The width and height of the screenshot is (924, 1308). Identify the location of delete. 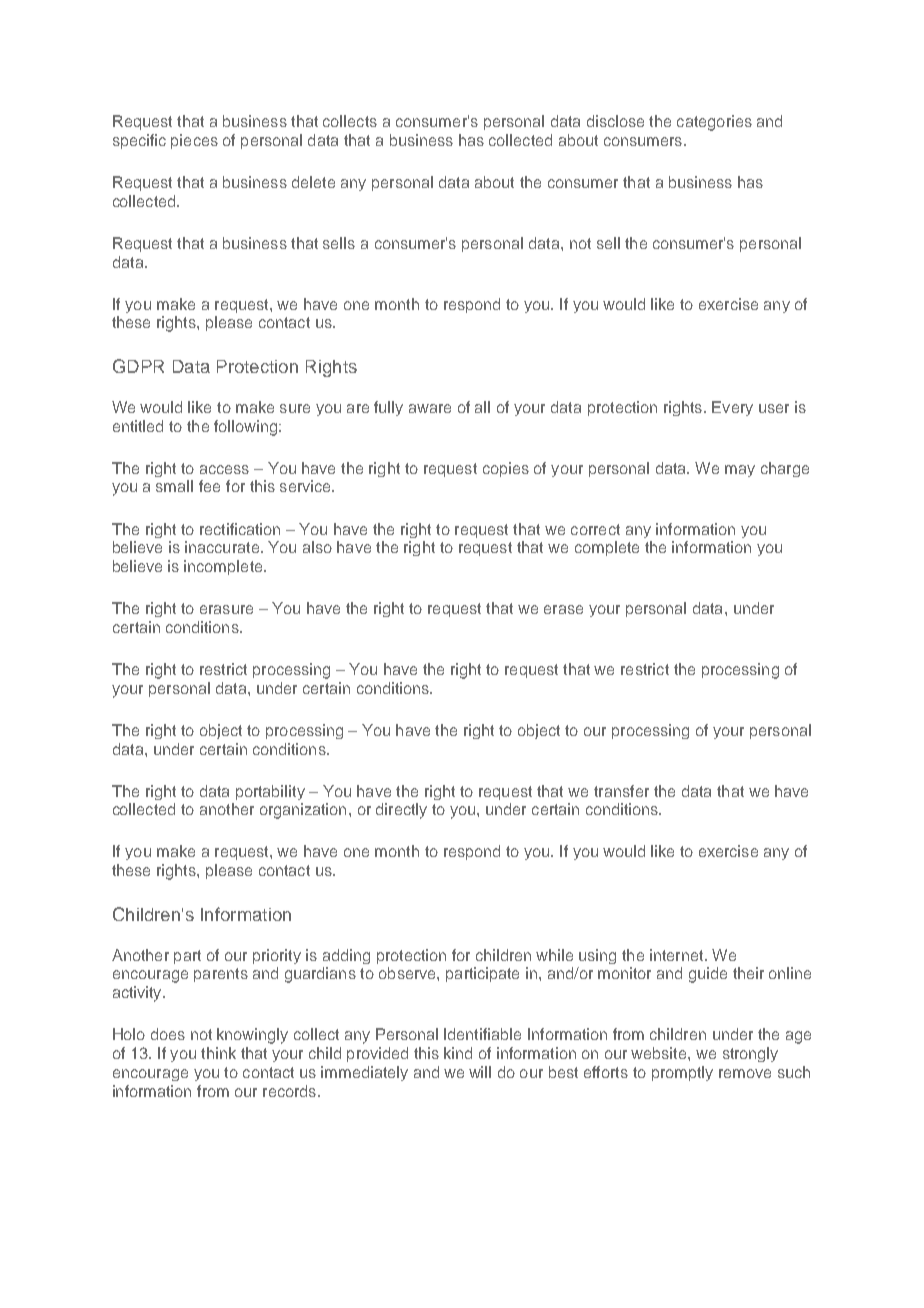
(313, 182).
